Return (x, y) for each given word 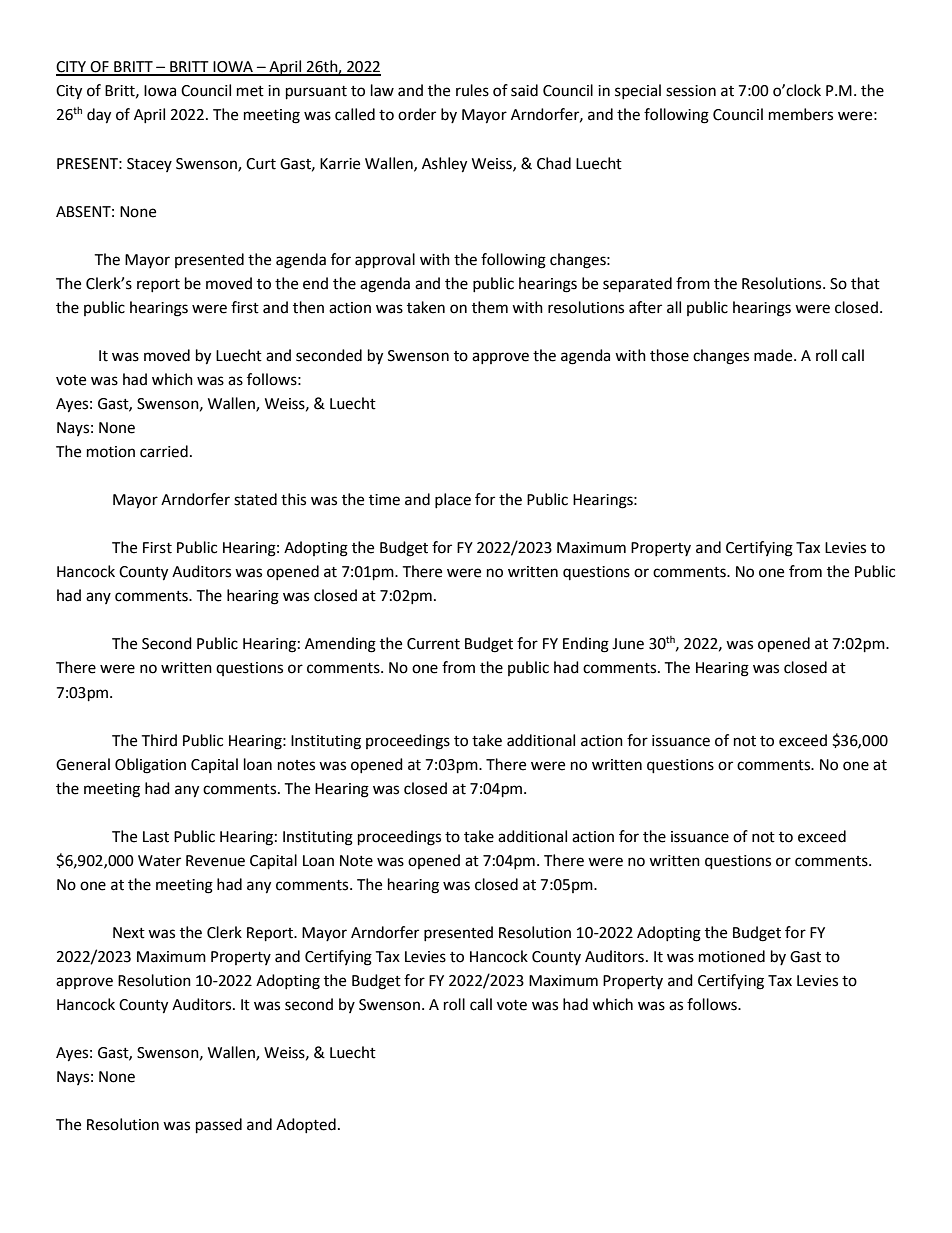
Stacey (149, 165)
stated (255, 499)
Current (433, 644)
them (490, 307)
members (801, 114)
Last (156, 837)
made (774, 355)
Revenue (215, 861)
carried (164, 451)
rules (472, 90)
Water (159, 861)
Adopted (306, 1125)
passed (219, 1126)
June (628, 644)
